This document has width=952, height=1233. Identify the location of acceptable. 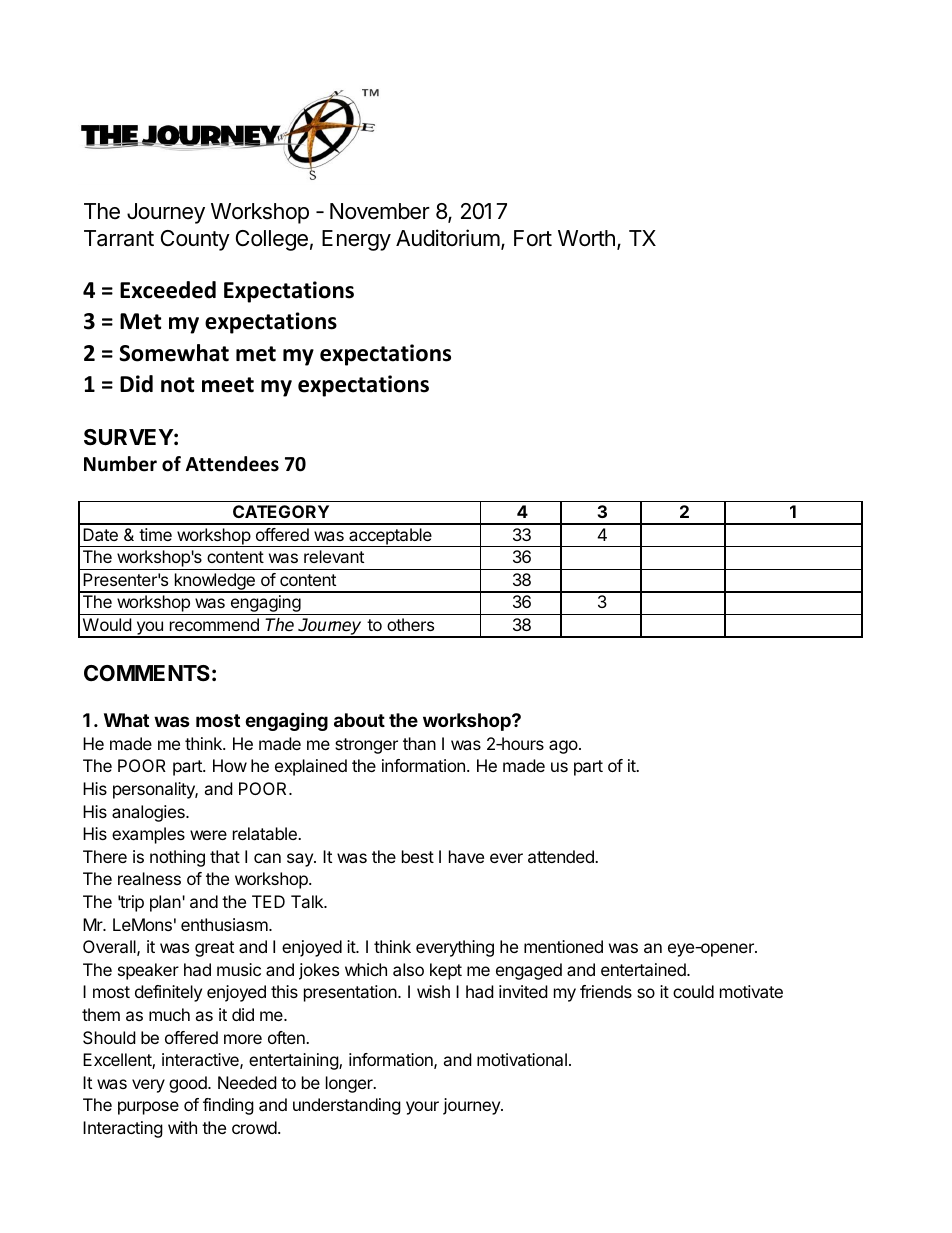
(390, 537).
